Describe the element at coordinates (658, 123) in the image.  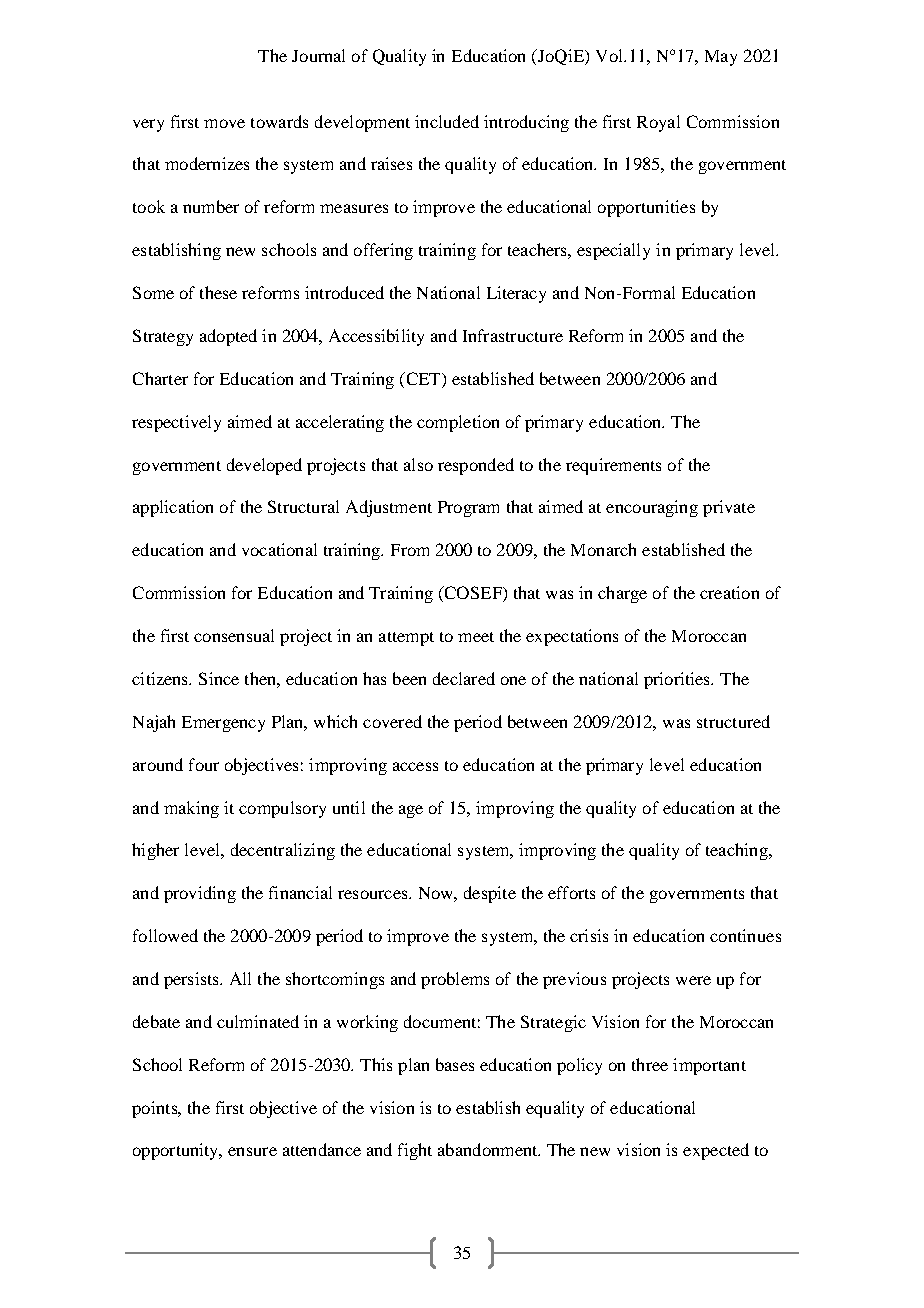
I see `Royal` at that location.
